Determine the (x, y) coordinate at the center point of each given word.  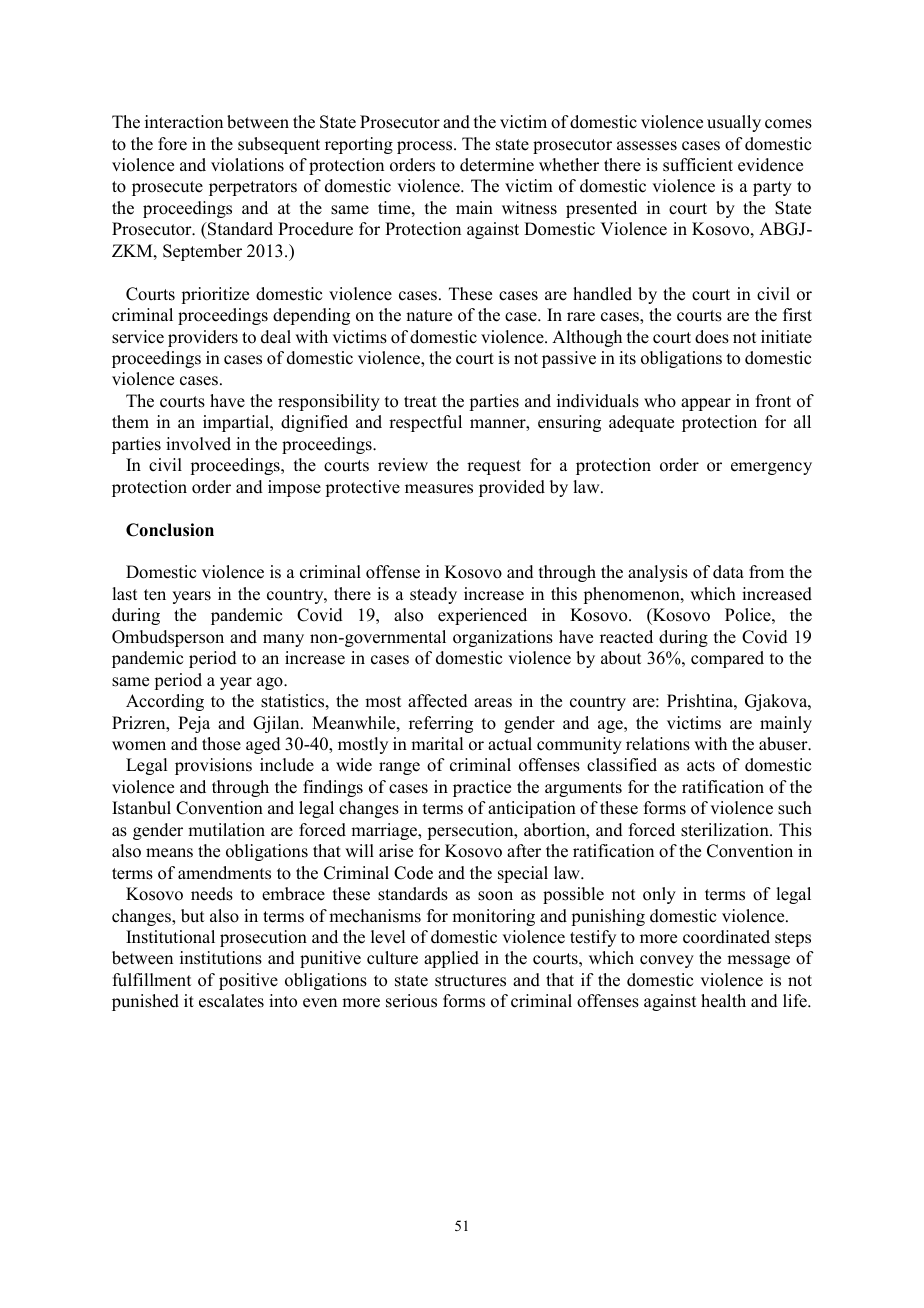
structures (470, 981)
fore (172, 144)
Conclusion (170, 530)
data (728, 572)
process (426, 147)
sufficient (698, 165)
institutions (221, 958)
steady (433, 595)
